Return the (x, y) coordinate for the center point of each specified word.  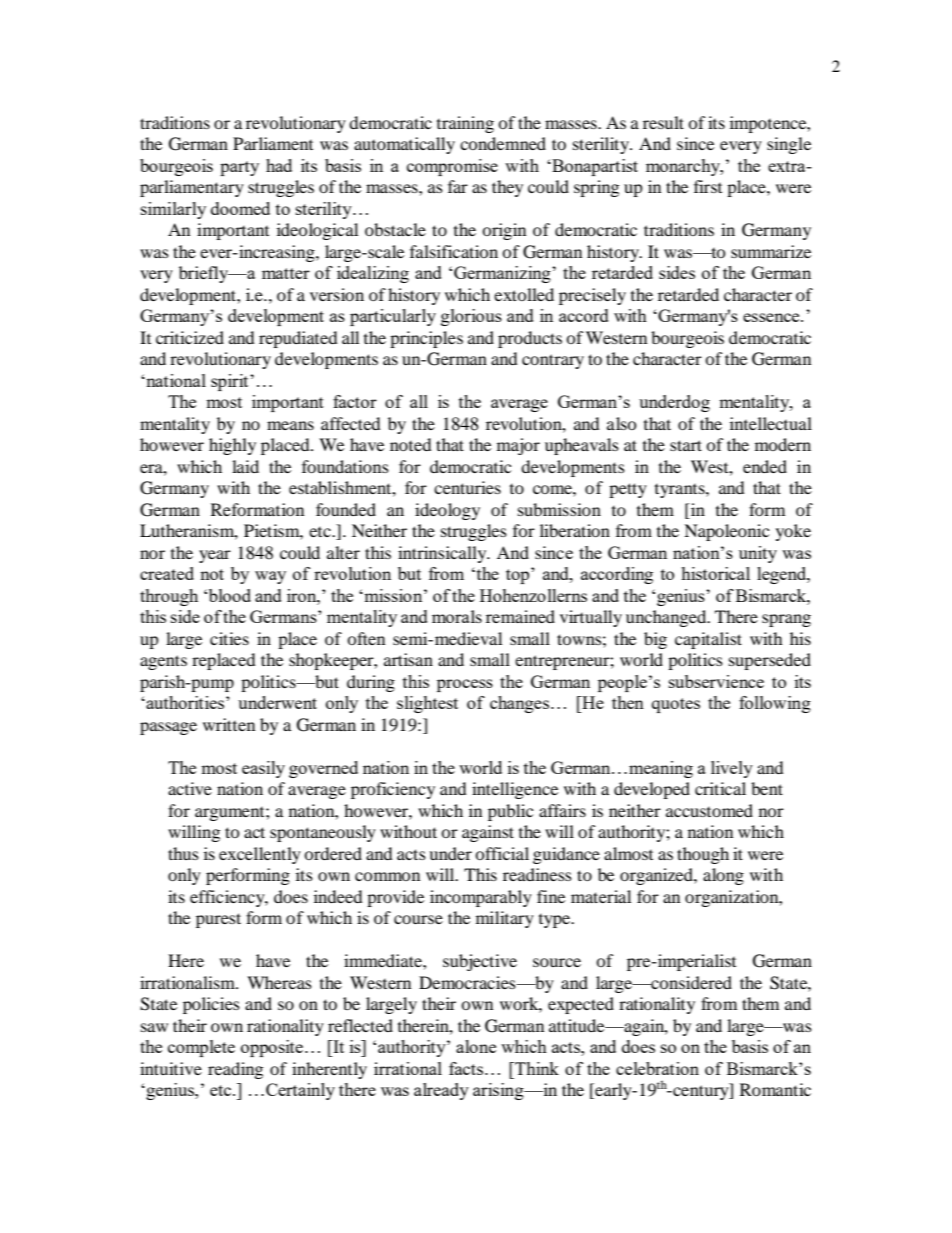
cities (229, 638)
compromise (452, 167)
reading (235, 1070)
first (708, 186)
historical (715, 573)
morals (457, 616)
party (239, 168)
